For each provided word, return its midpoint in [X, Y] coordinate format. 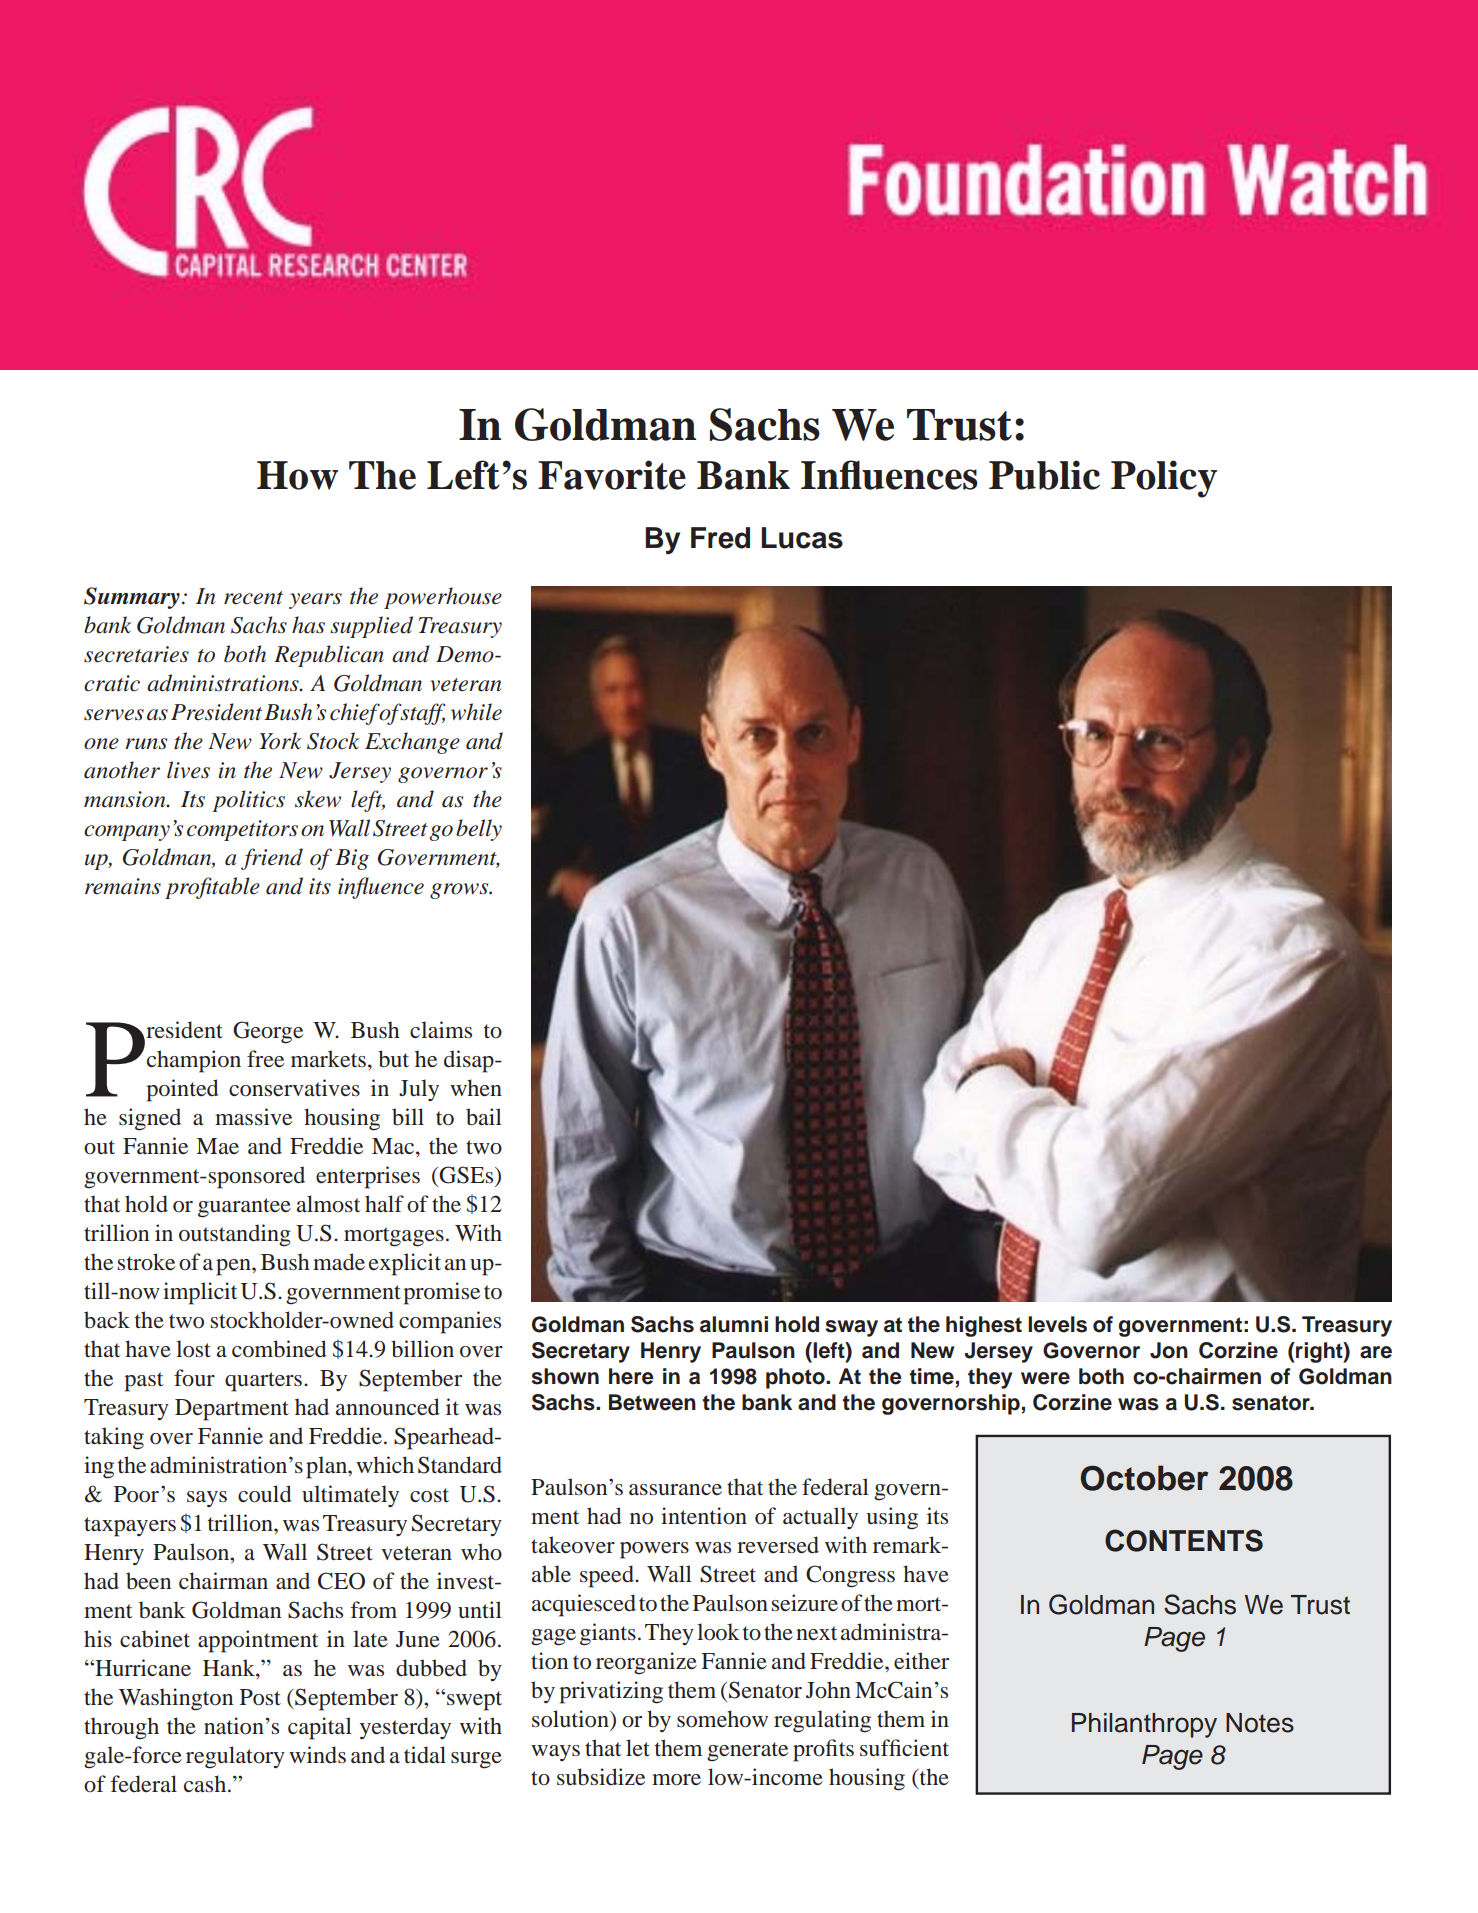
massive [253, 1116]
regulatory [235, 1757]
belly [479, 830]
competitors [242, 830]
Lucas [802, 538]
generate [747, 1752]
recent [253, 598]
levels [1057, 1324]
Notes [1260, 1723]
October [1144, 1478]
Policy [1164, 479]
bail [484, 1117]
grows [460, 891]
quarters [265, 1382]
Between [652, 1402]
